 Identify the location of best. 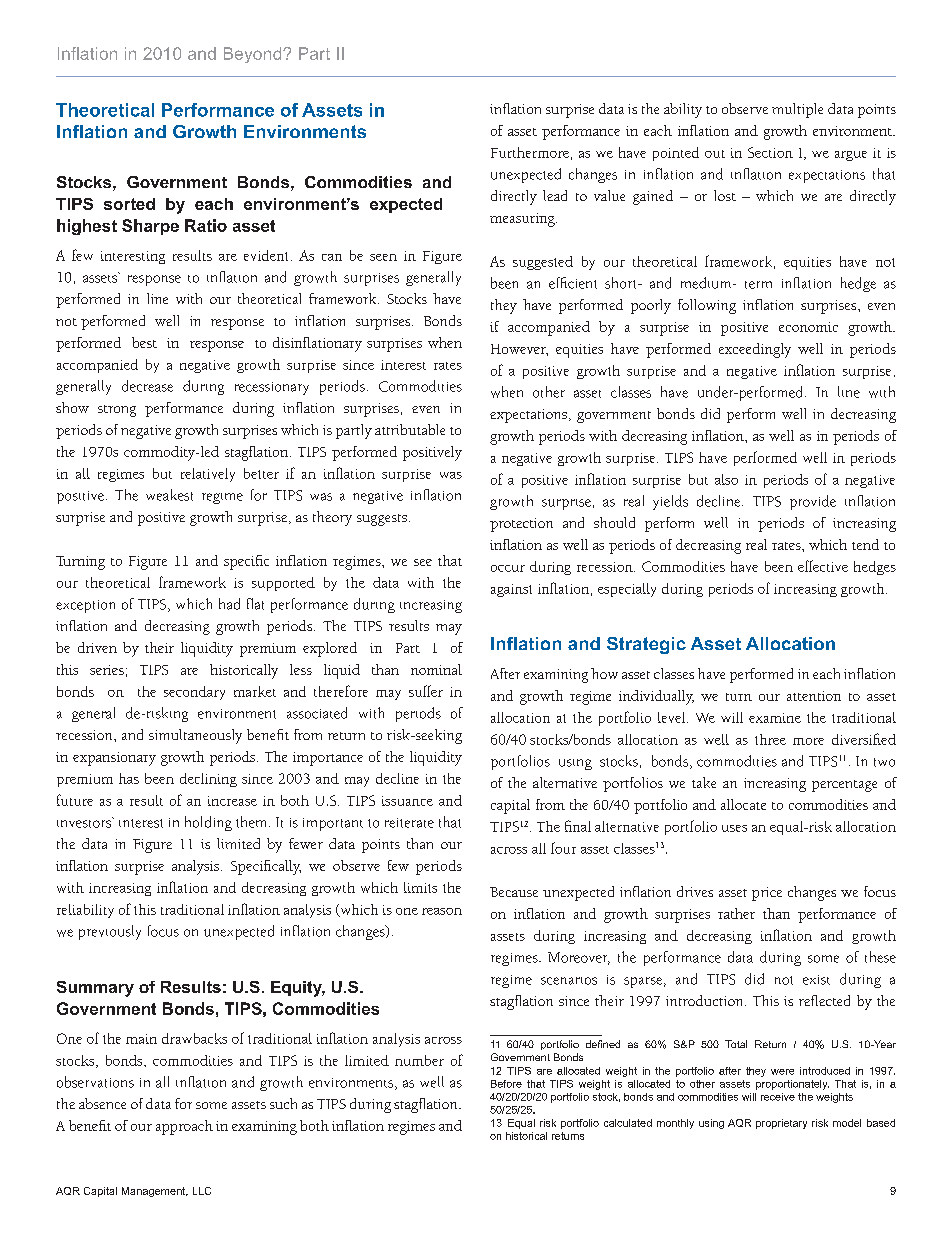
(144, 342).
